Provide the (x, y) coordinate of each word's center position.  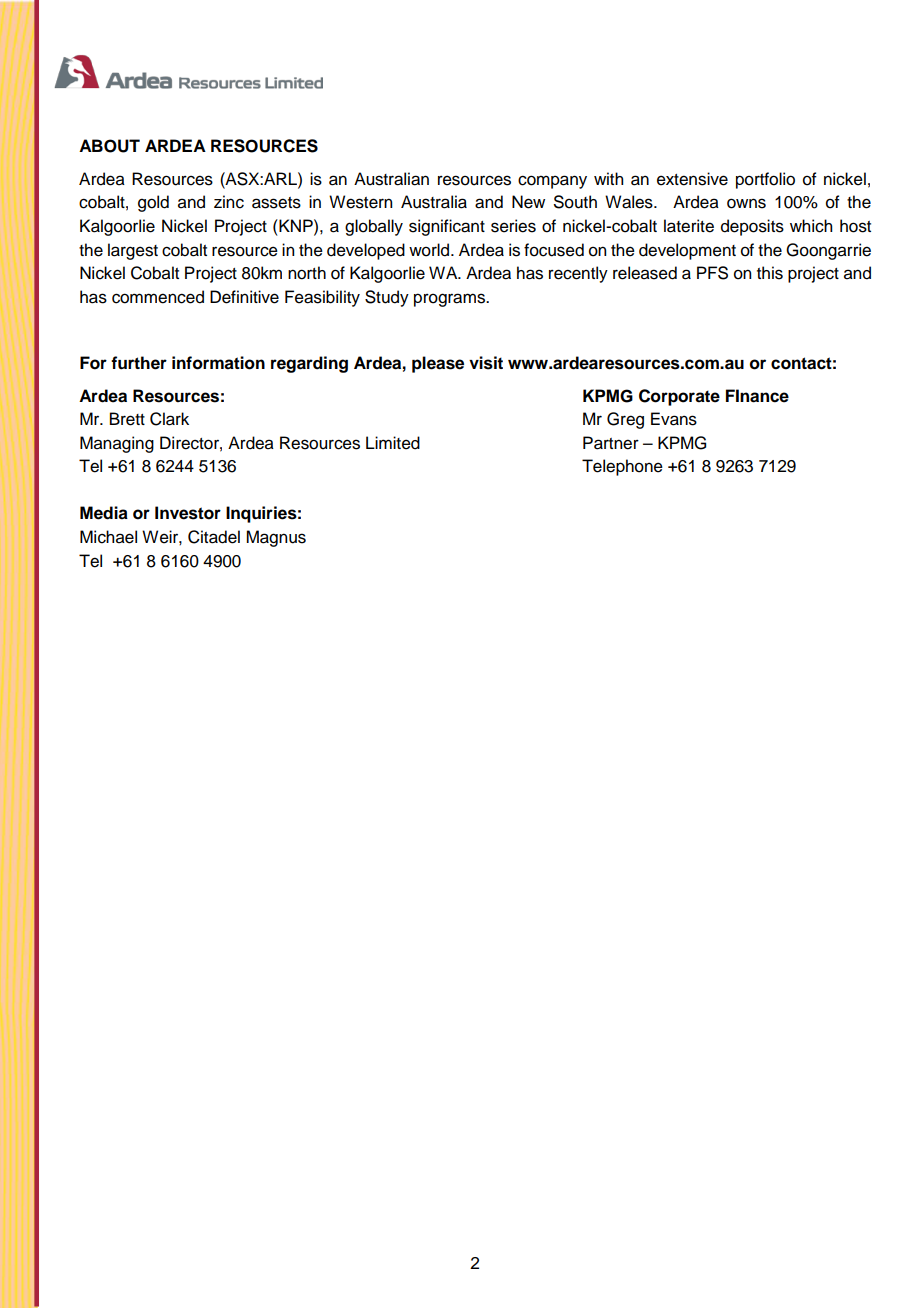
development (687, 251)
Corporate (679, 397)
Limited (393, 443)
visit (486, 363)
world (430, 250)
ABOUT (109, 146)
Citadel (214, 537)
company (552, 182)
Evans (674, 419)
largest (133, 251)
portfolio (765, 180)
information (218, 363)
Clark (169, 419)
